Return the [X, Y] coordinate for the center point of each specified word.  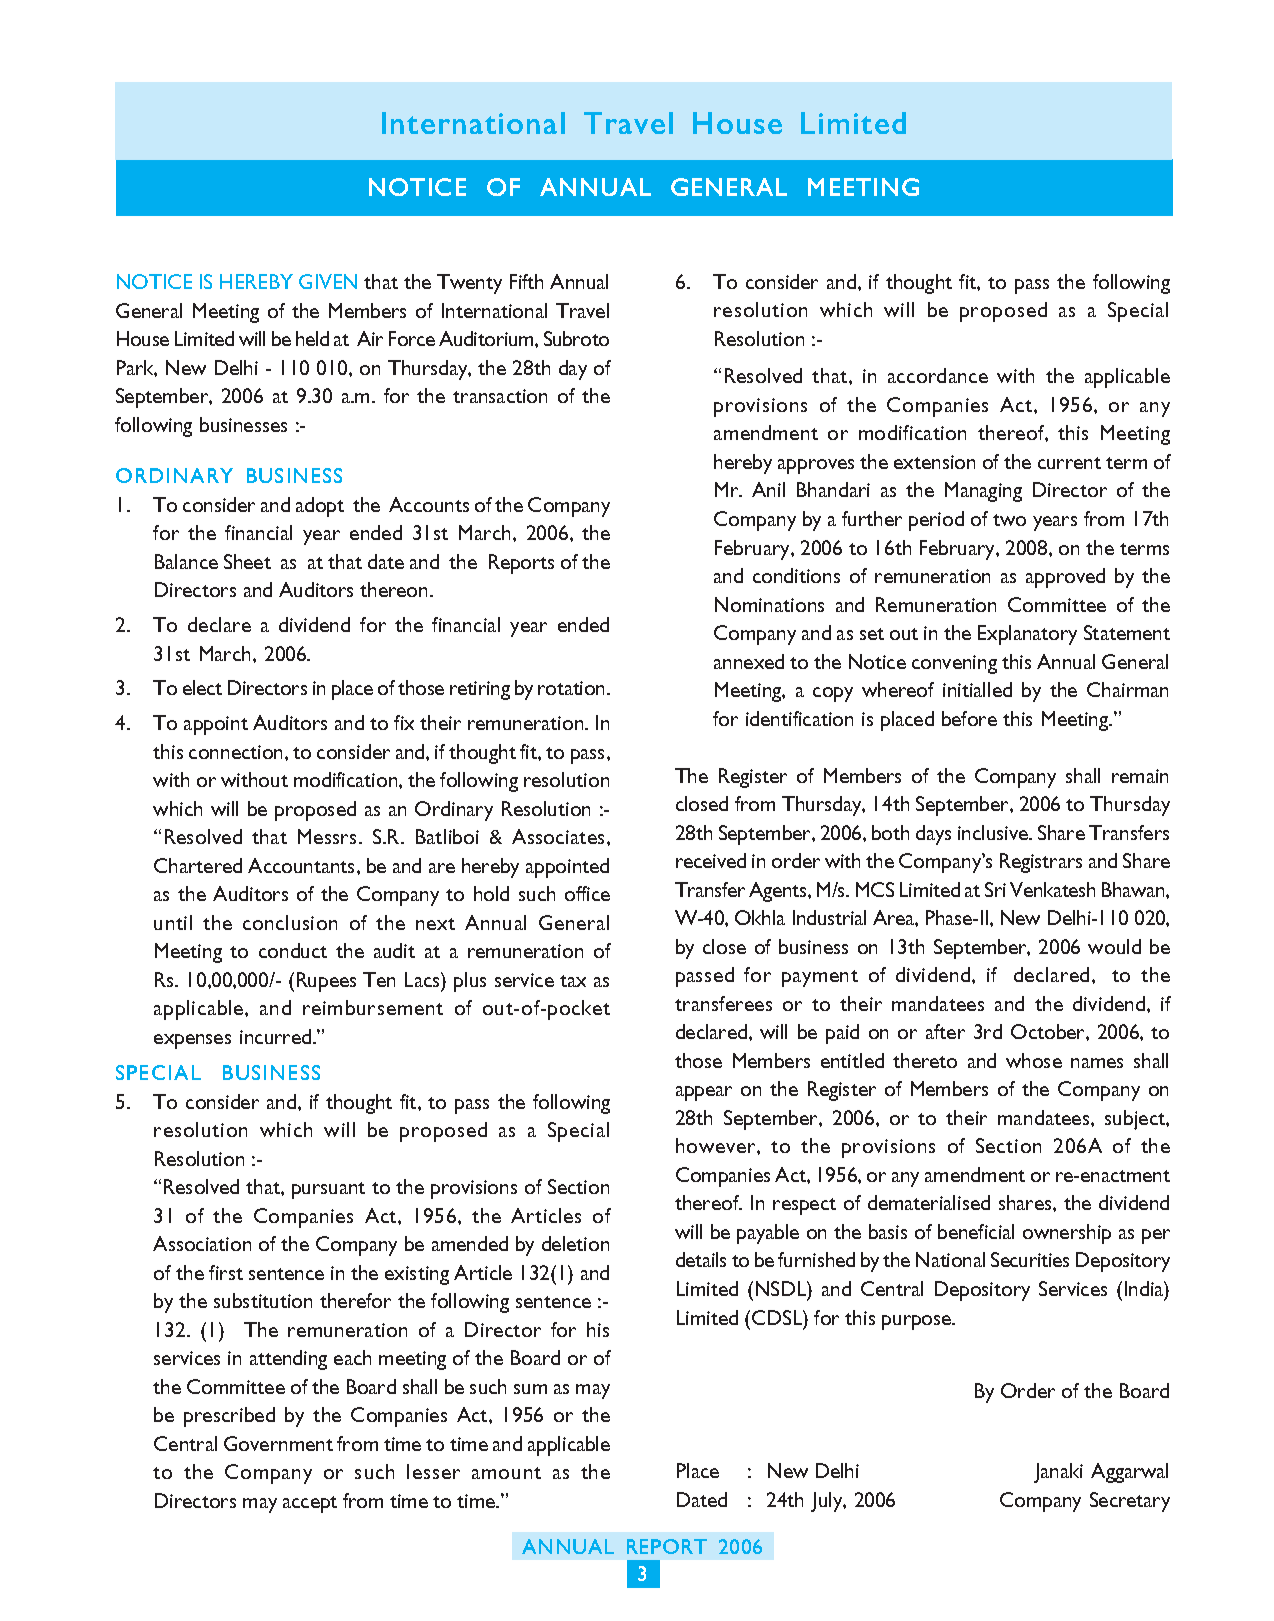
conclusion [290, 922]
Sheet [247, 561]
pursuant [328, 1190]
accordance [938, 375]
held [312, 338]
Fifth [526, 281]
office [587, 893]
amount [506, 1473]
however [717, 1145]
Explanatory [1027, 635]
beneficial [976, 1231]
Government [278, 1443]
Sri [995, 889]
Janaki [1058, 1473]
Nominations [769, 604]
